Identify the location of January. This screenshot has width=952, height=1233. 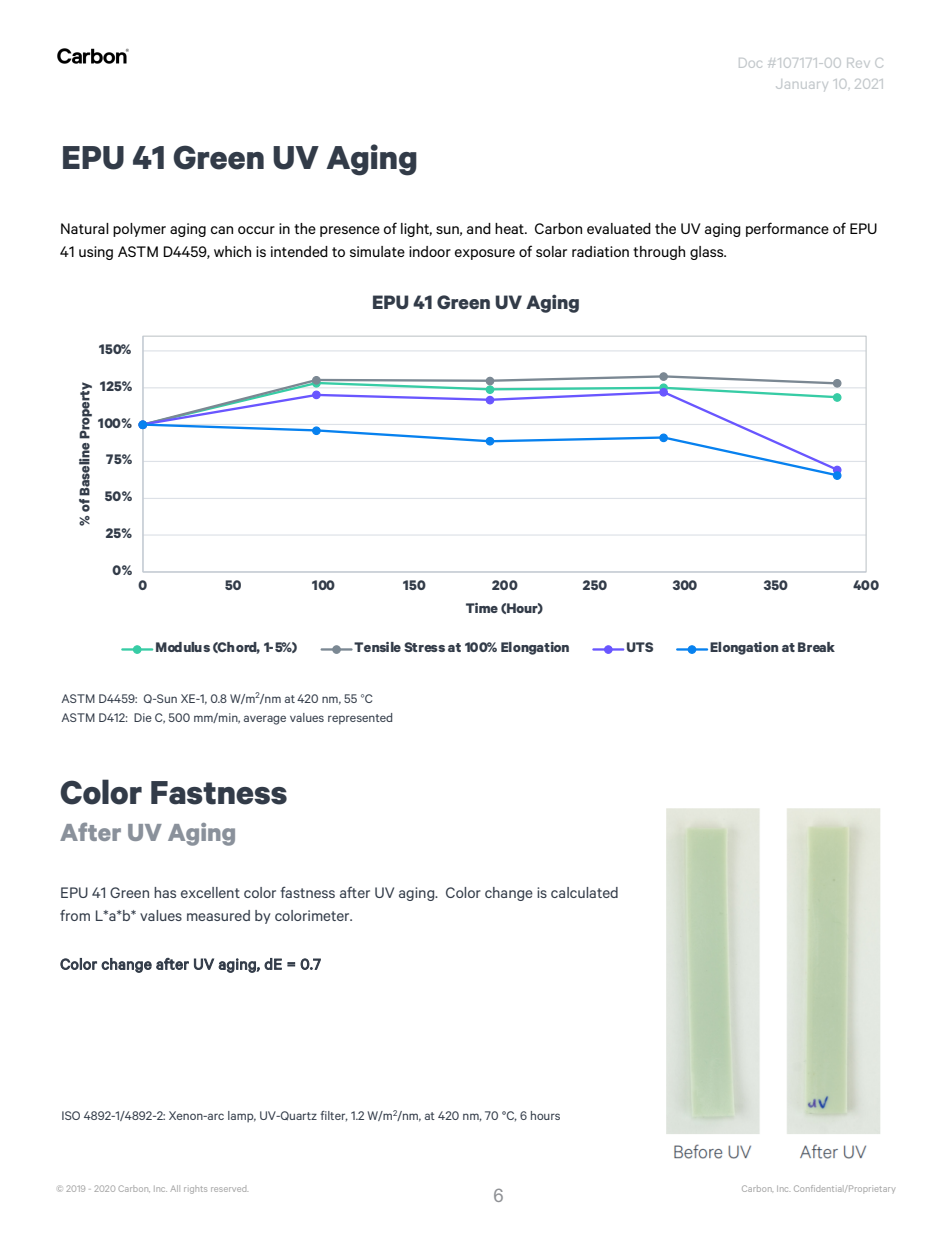
(801, 85).
